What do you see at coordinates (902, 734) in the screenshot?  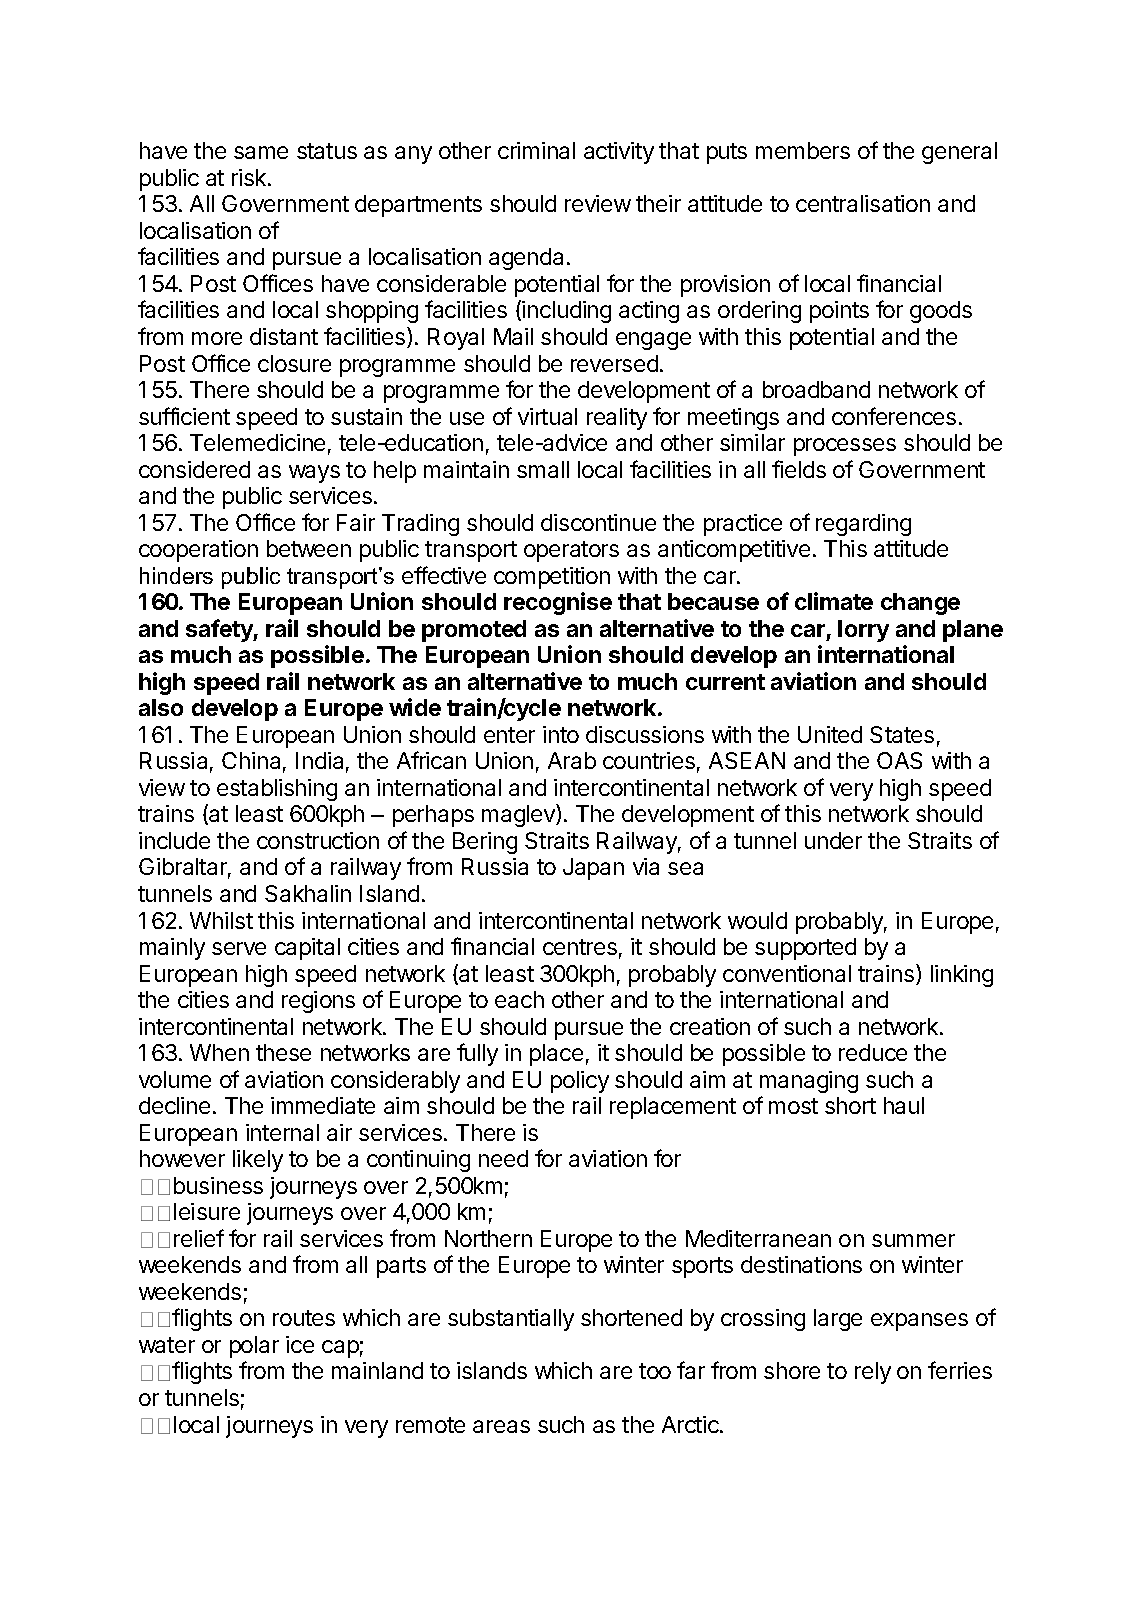 I see `States` at bounding box center [902, 734].
